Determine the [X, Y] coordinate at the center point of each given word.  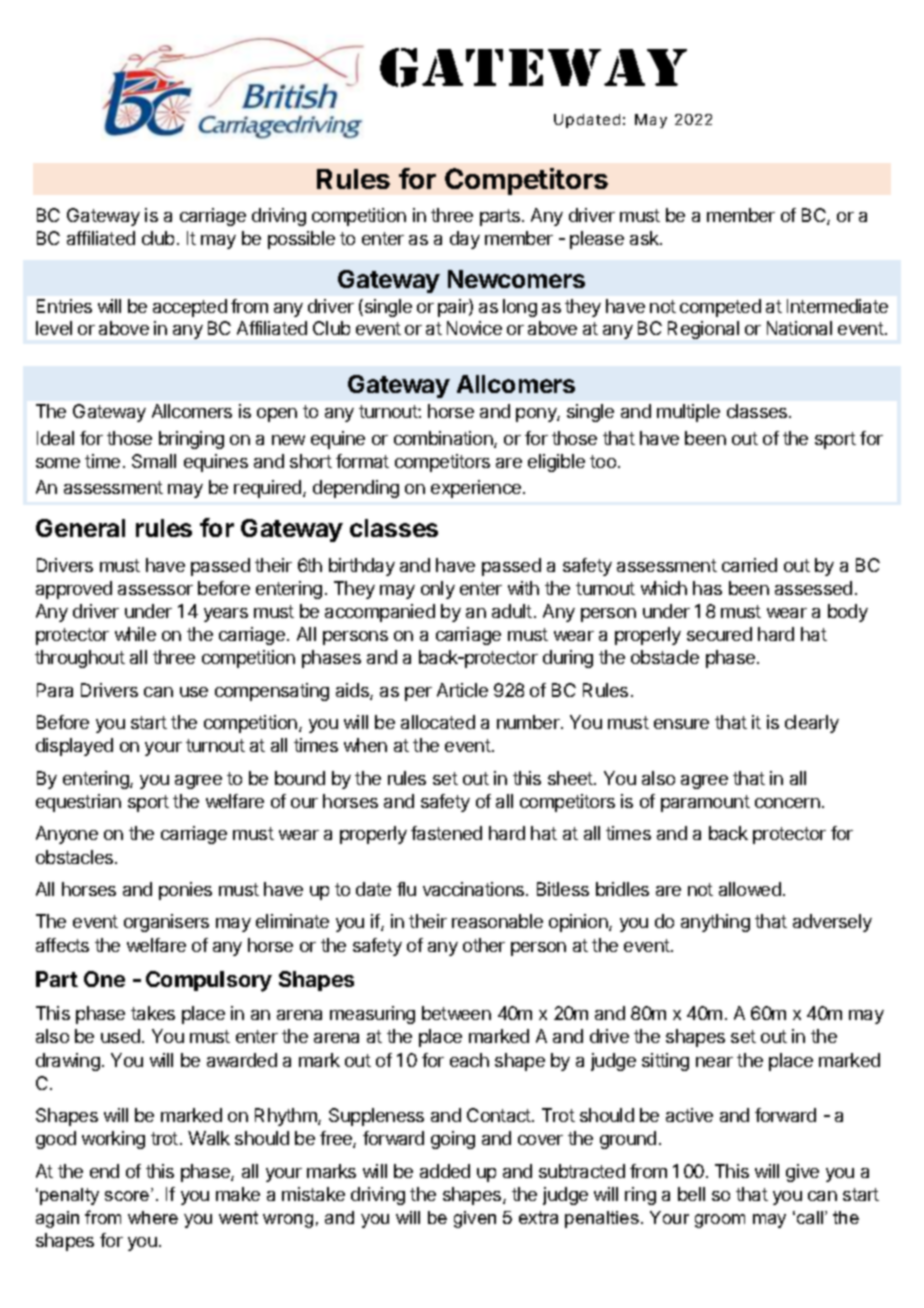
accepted [190, 308]
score [128, 1196]
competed [720, 308]
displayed [74, 747]
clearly [812, 724]
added [445, 1171]
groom [720, 1221]
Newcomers [516, 279]
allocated [438, 722]
